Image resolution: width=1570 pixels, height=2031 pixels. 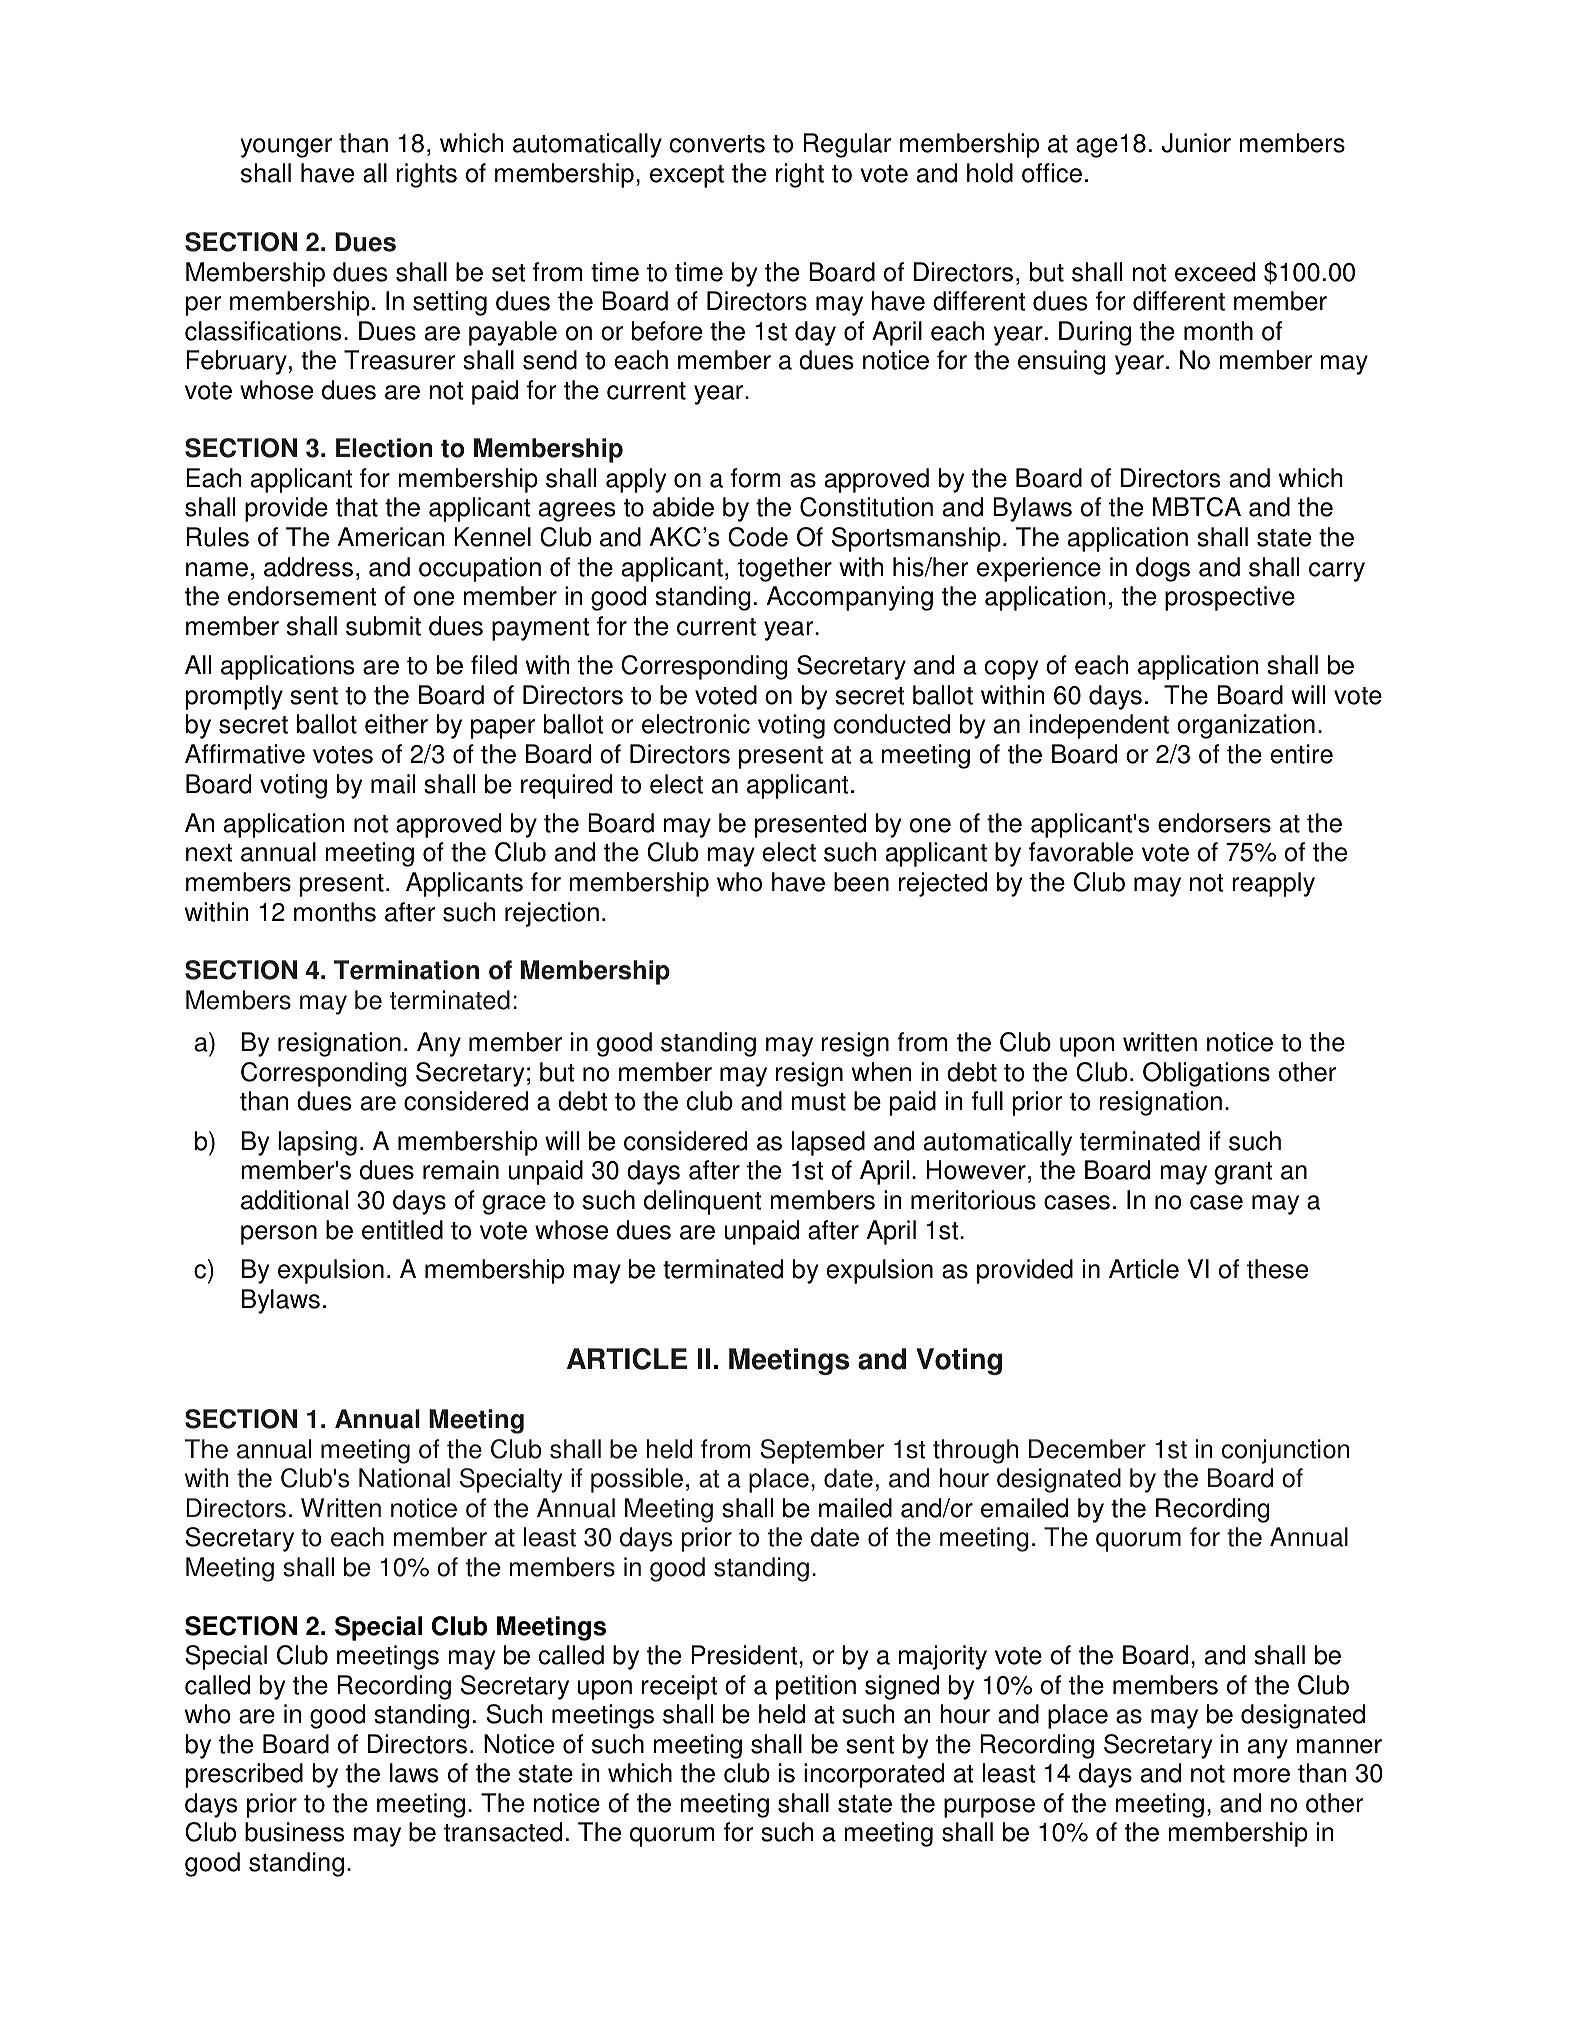 What do you see at coordinates (1196, 143) in the page?
I see `Junior` at bounding box center [1196, 143].
